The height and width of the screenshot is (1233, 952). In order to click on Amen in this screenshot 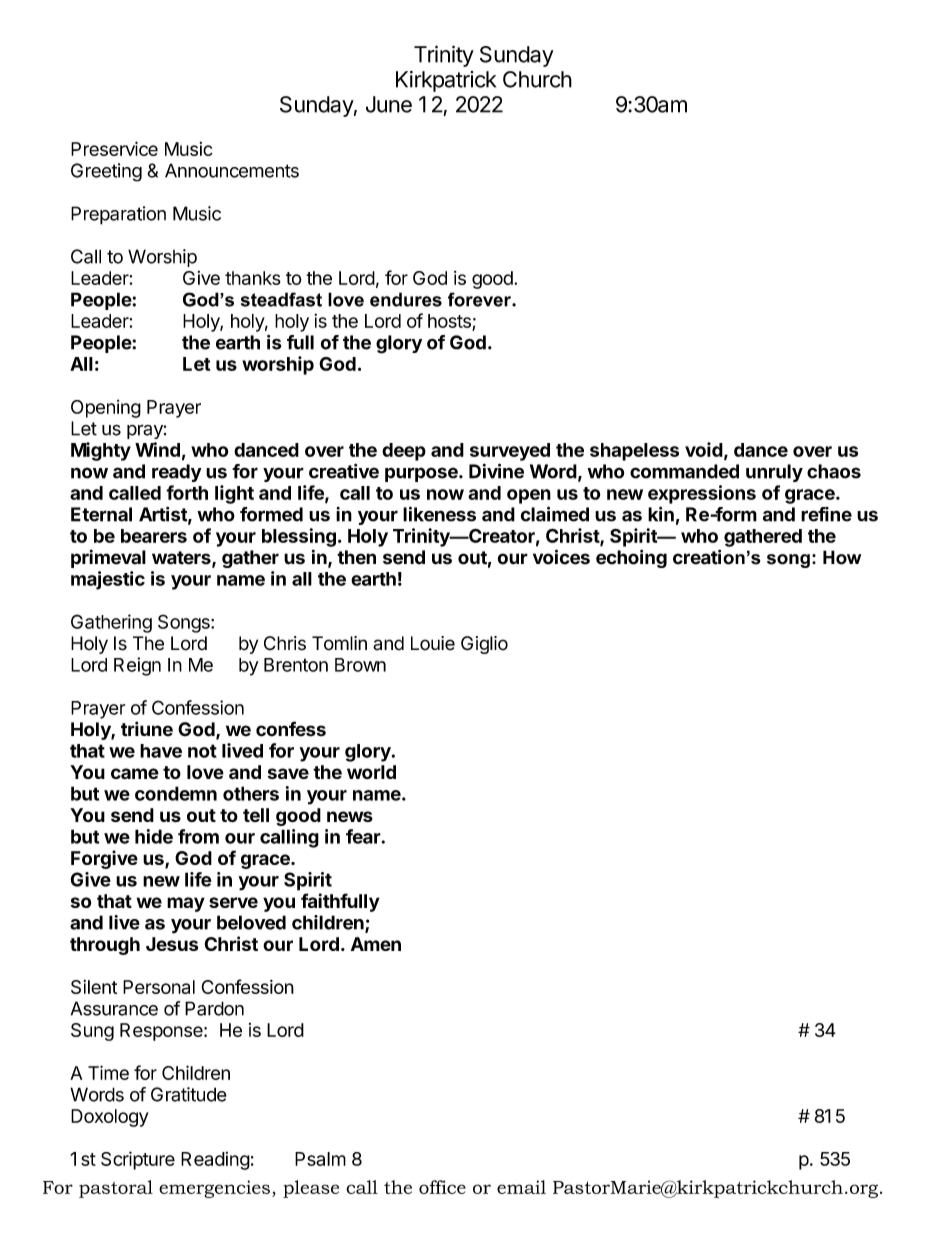, I will do `click(376, 944)`.
